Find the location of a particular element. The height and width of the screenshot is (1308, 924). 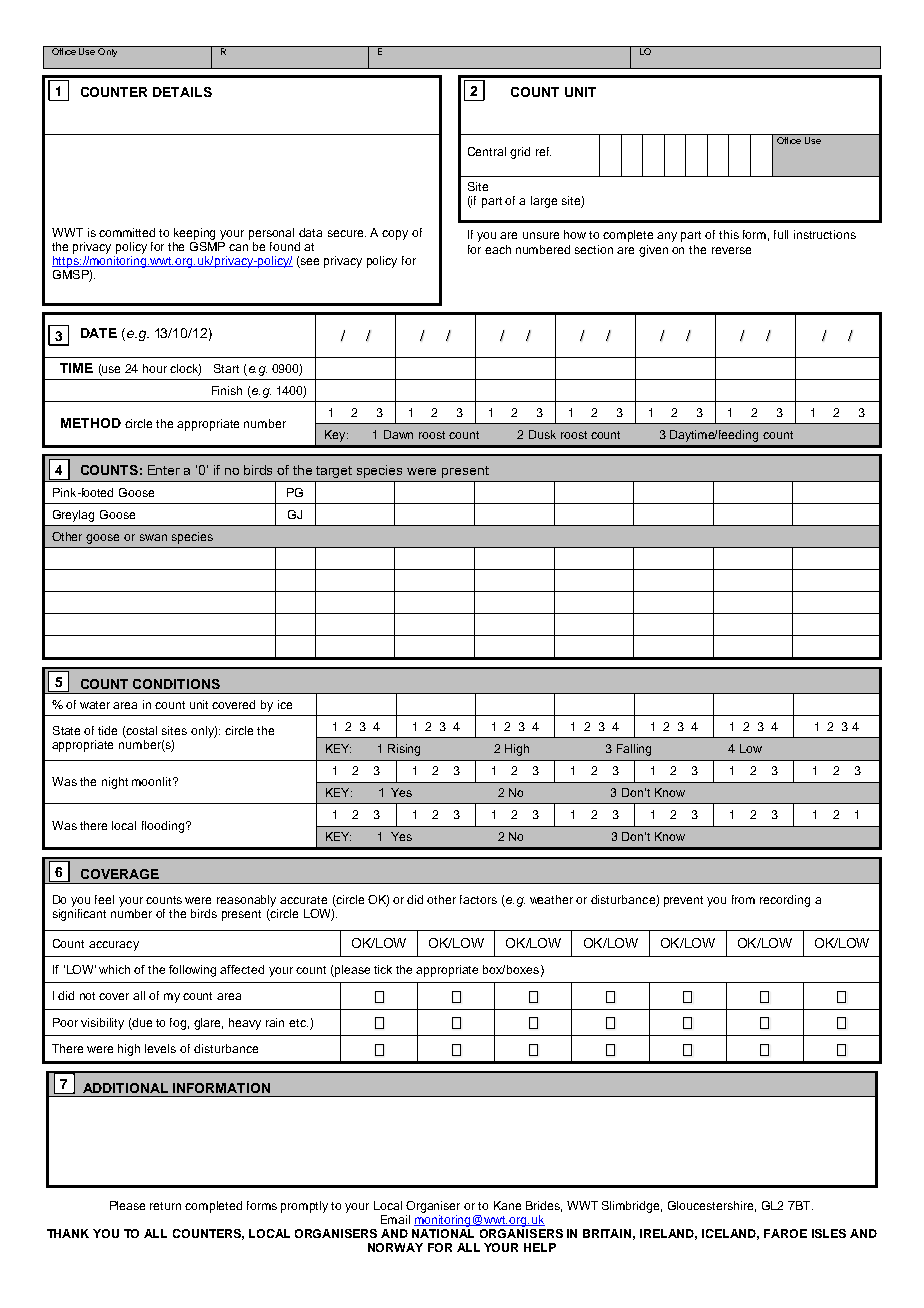

Gloucestershire is located at coordinates (712, 1206).
